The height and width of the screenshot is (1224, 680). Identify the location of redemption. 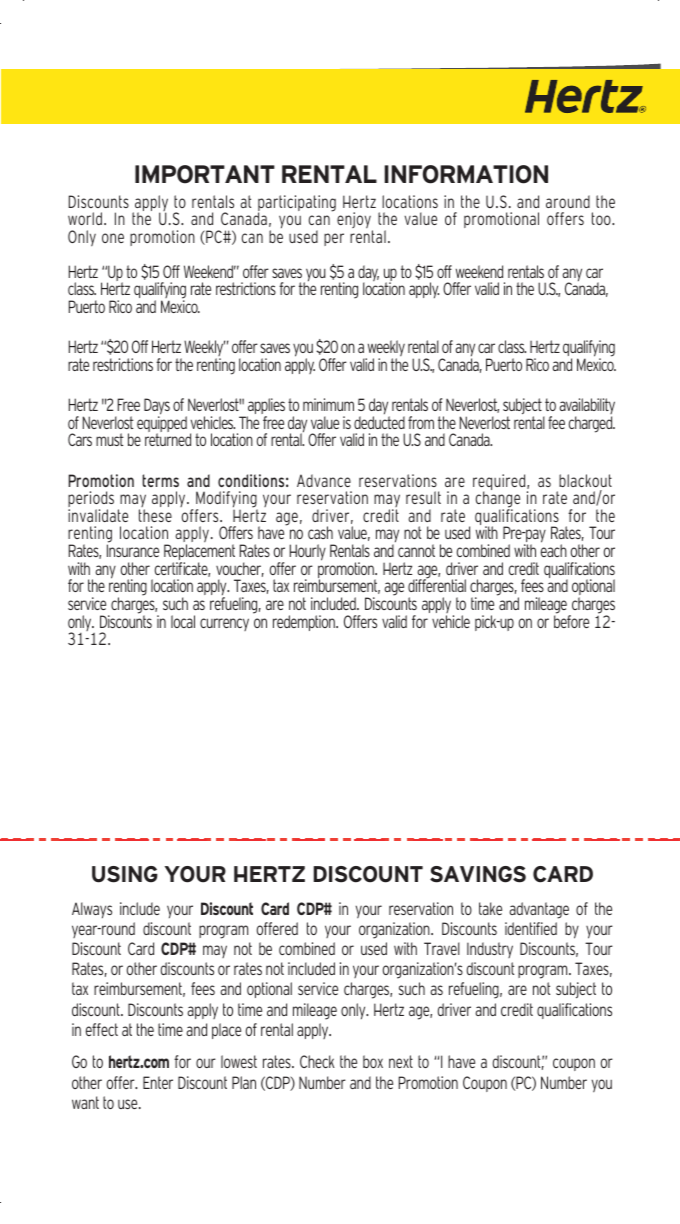
(305, 623).
